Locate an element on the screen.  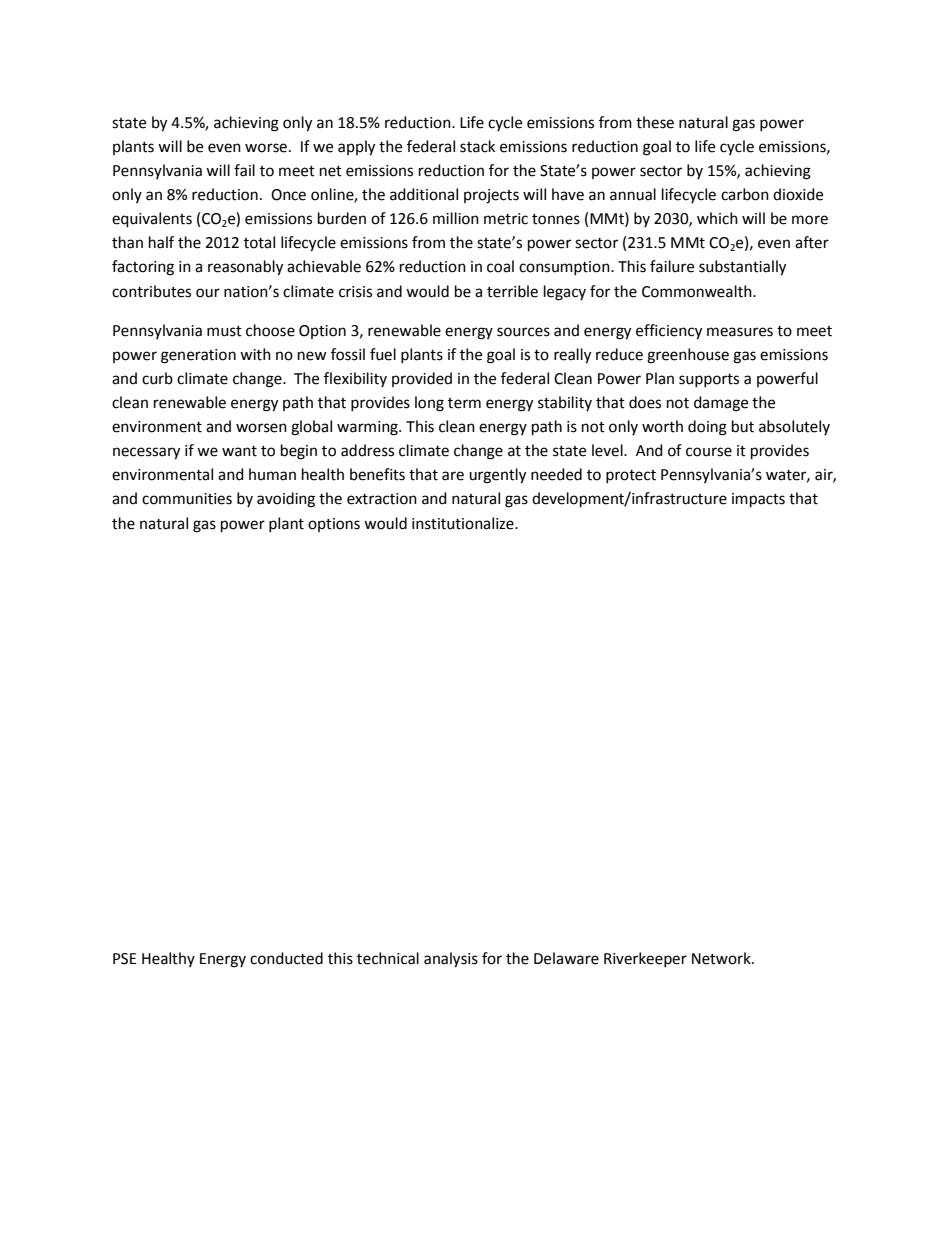
stack is located at coordinates (477, 146).
